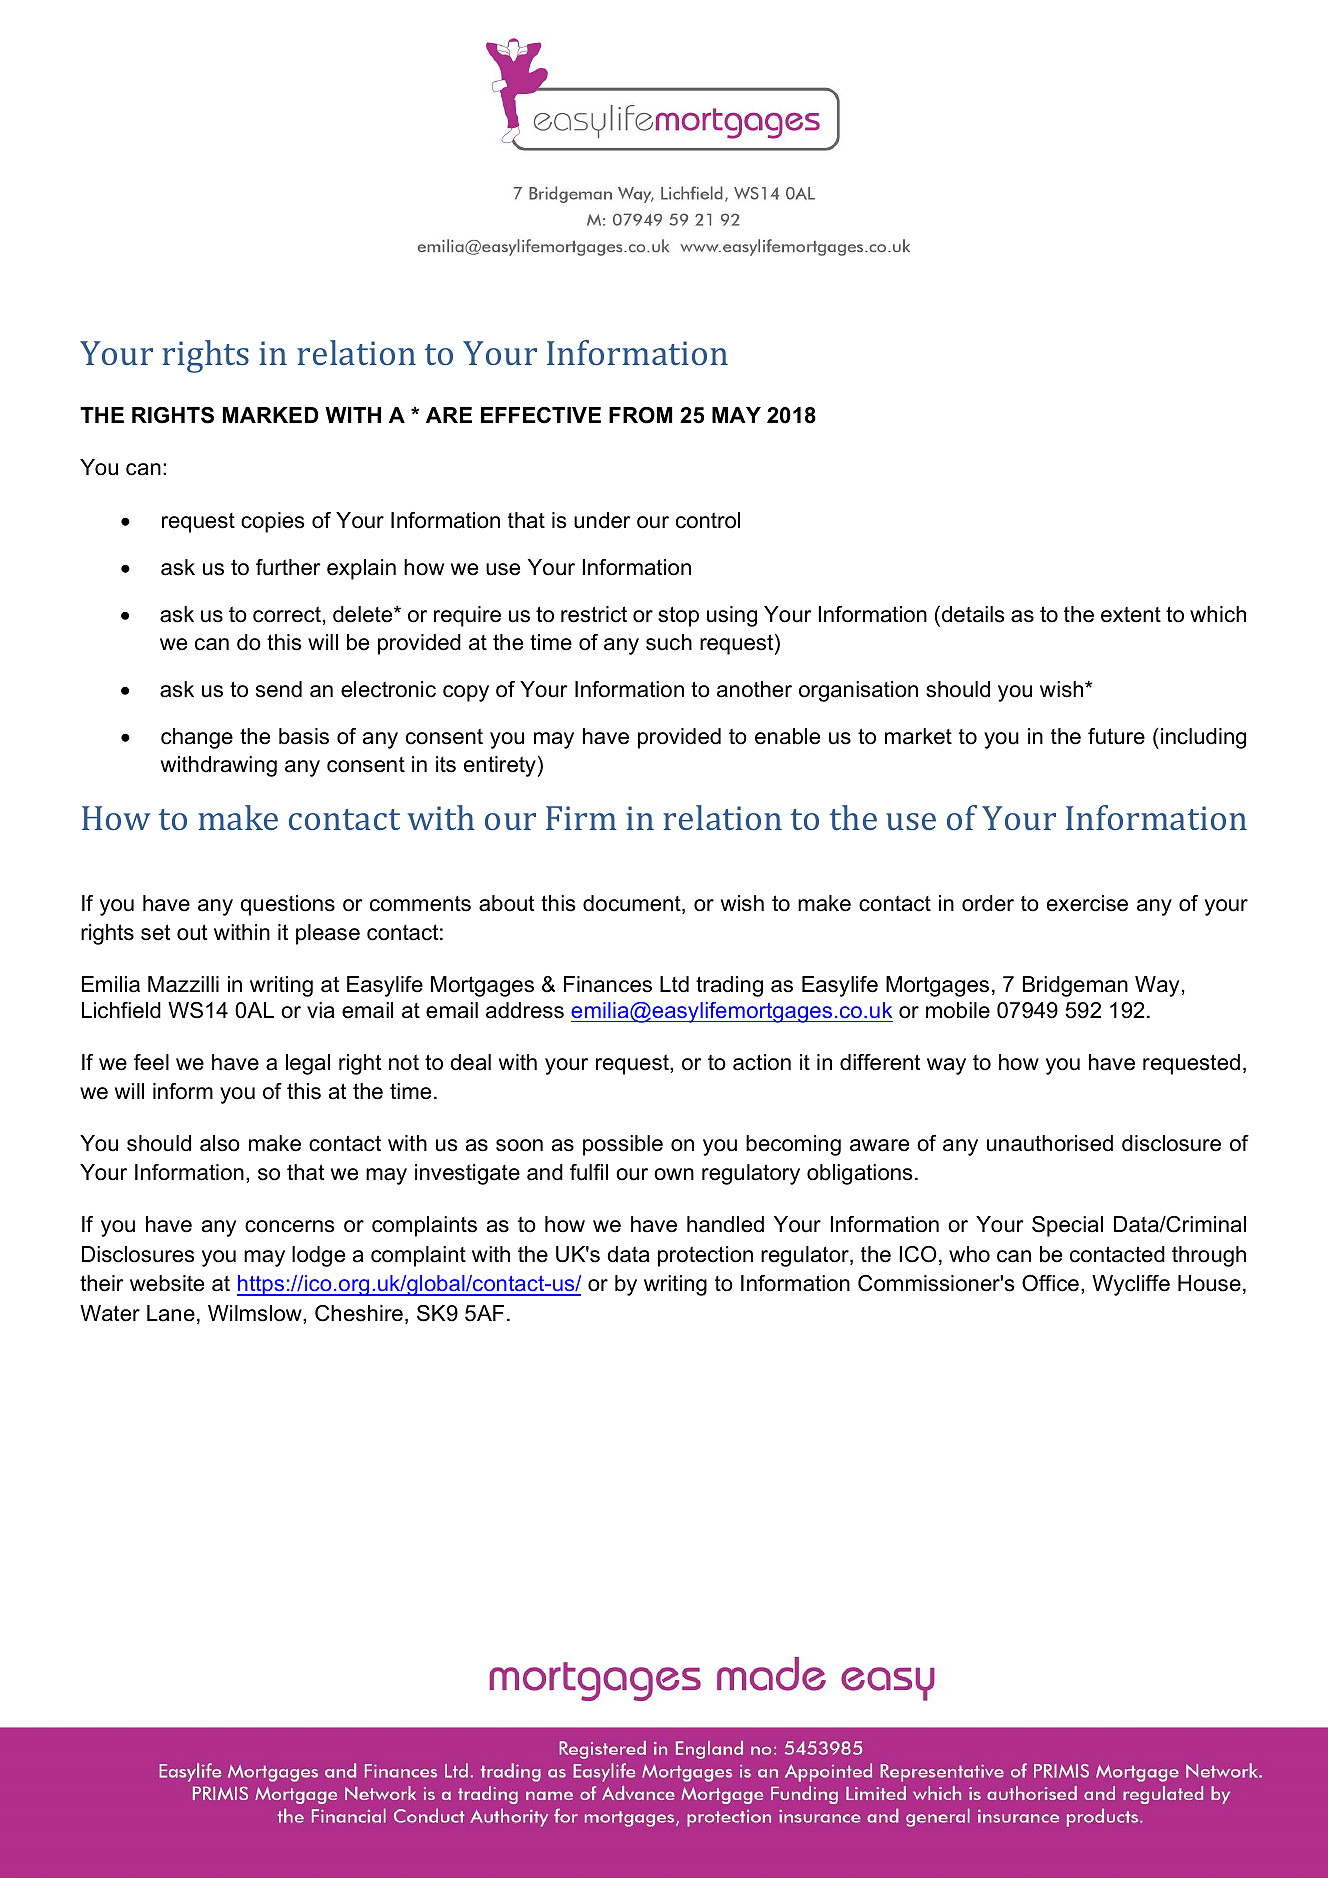 This page has width=1328, height=1878. What do you see at coordinates (1050, 1143) in the page?
I see `unauthorised` at bounding box center [1050, 1143].
